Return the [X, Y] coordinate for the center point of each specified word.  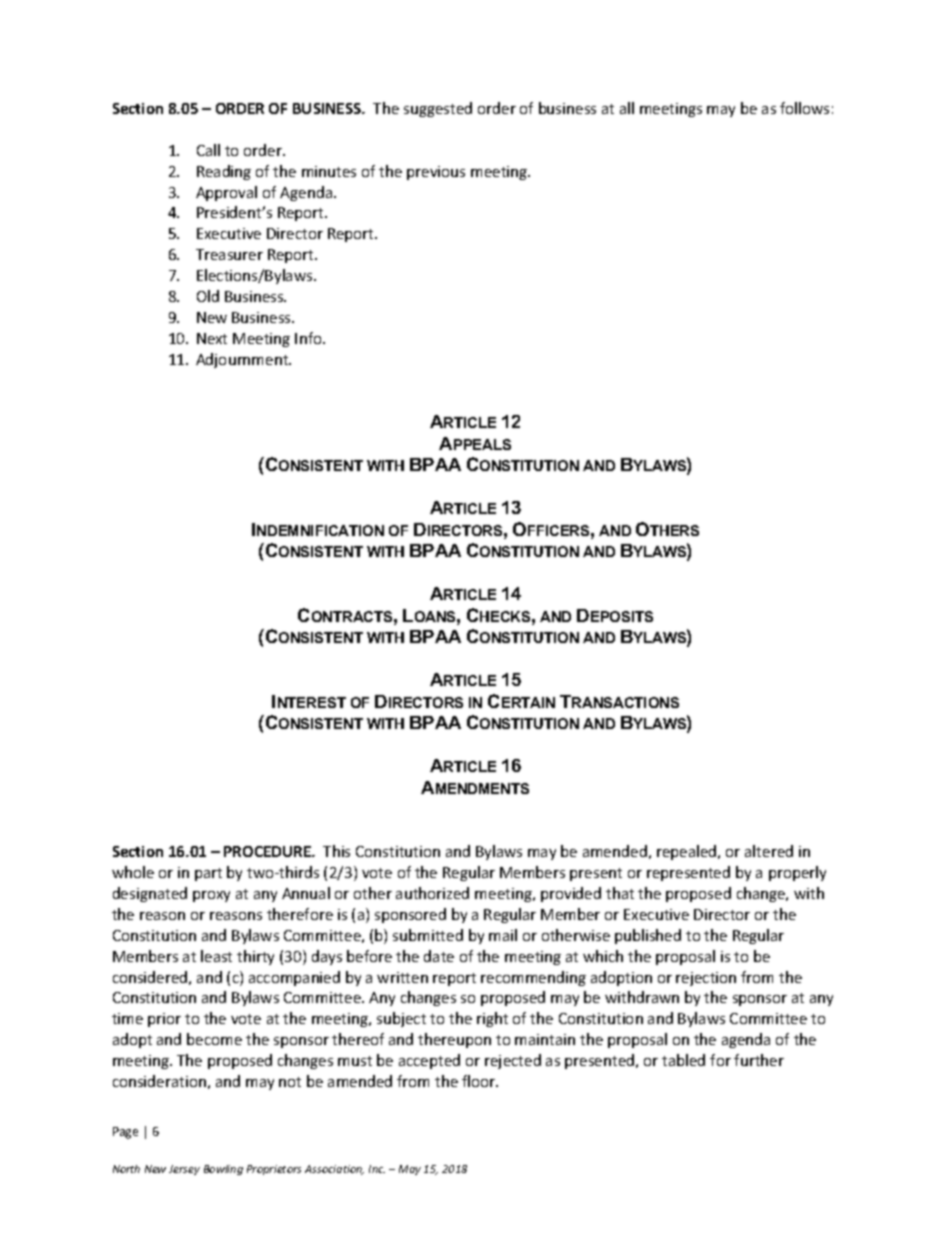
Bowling [223, 1170]
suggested [438, 109]
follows [804, 108]
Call [208, 150]
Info [309, 338]
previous [436, 173]
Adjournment [243, 360]
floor [480, 1081]
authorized [432, 893]
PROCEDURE [268, 851]
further [759, 1060]
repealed [688, 852]
